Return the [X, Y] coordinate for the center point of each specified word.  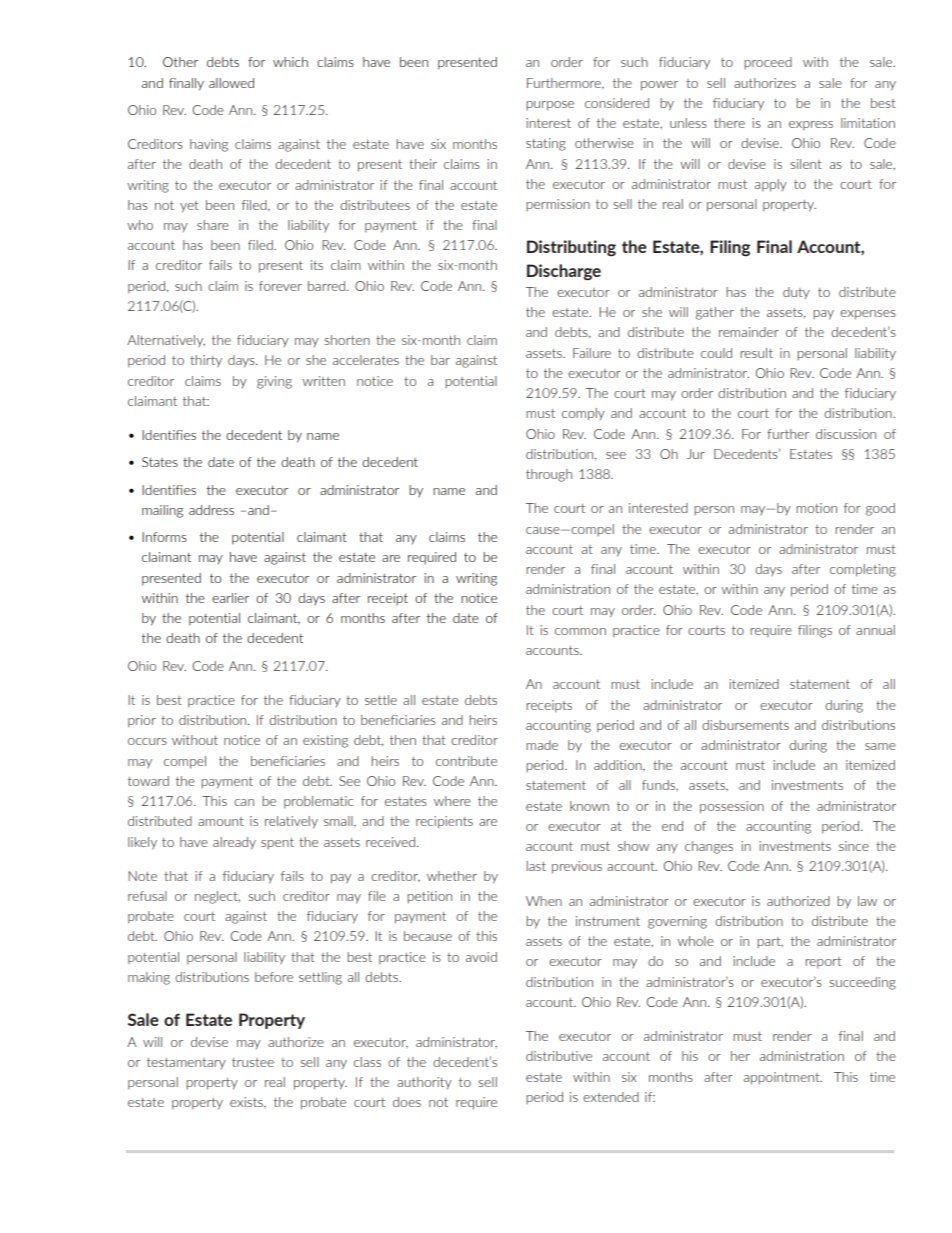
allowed [231, 83]
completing [863, 570]
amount [221, 821]
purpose [550, 106]
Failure [592, 353]
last [536, 866]
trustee [253, 1062]
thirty [206, 361]
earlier [230, 598]
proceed [768, 63]
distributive [559, 1056]
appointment [783, 1078]
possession [732, 807]
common [580, 631]
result [756, 353]
